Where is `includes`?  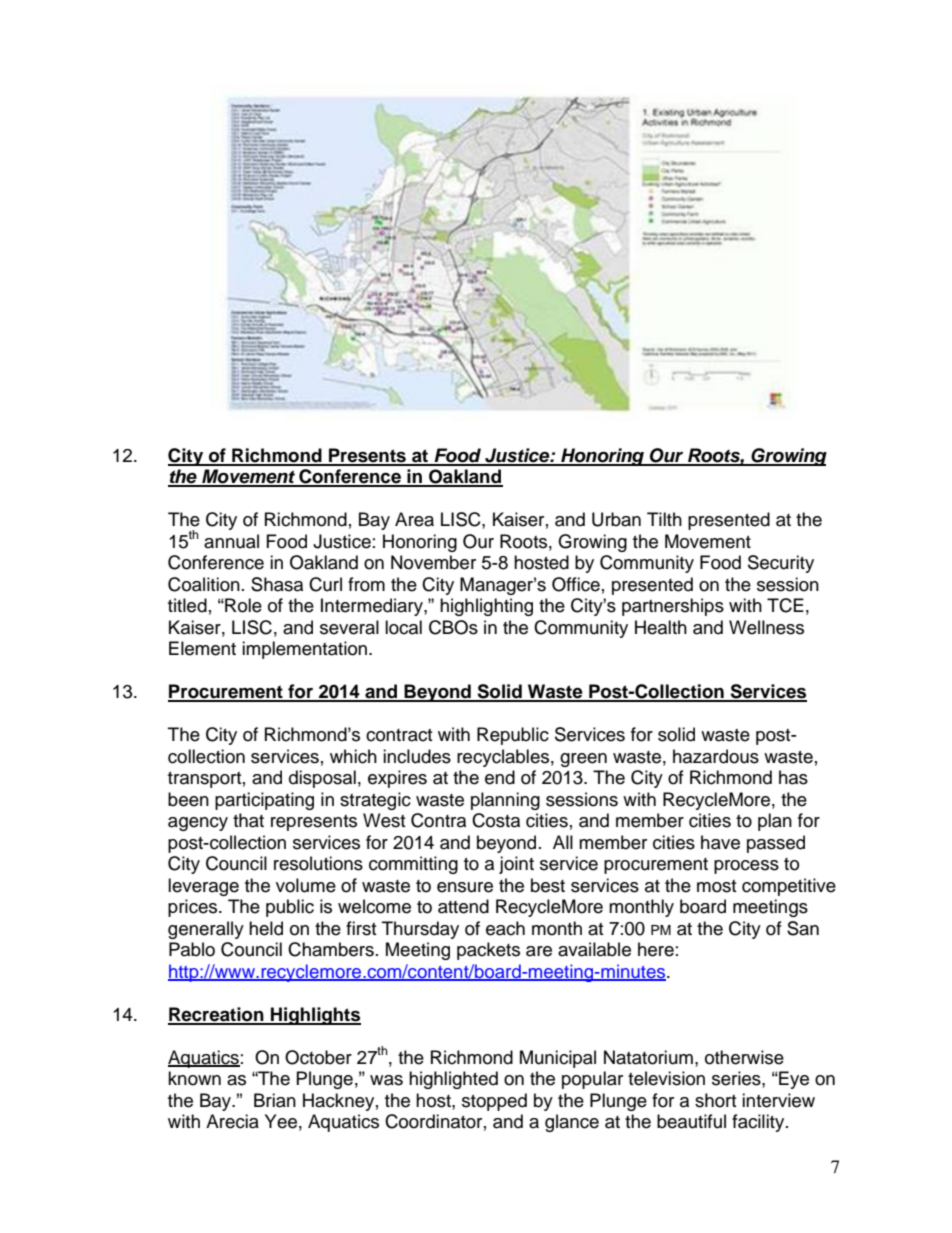 includes is located at coordinates (417, 756).
